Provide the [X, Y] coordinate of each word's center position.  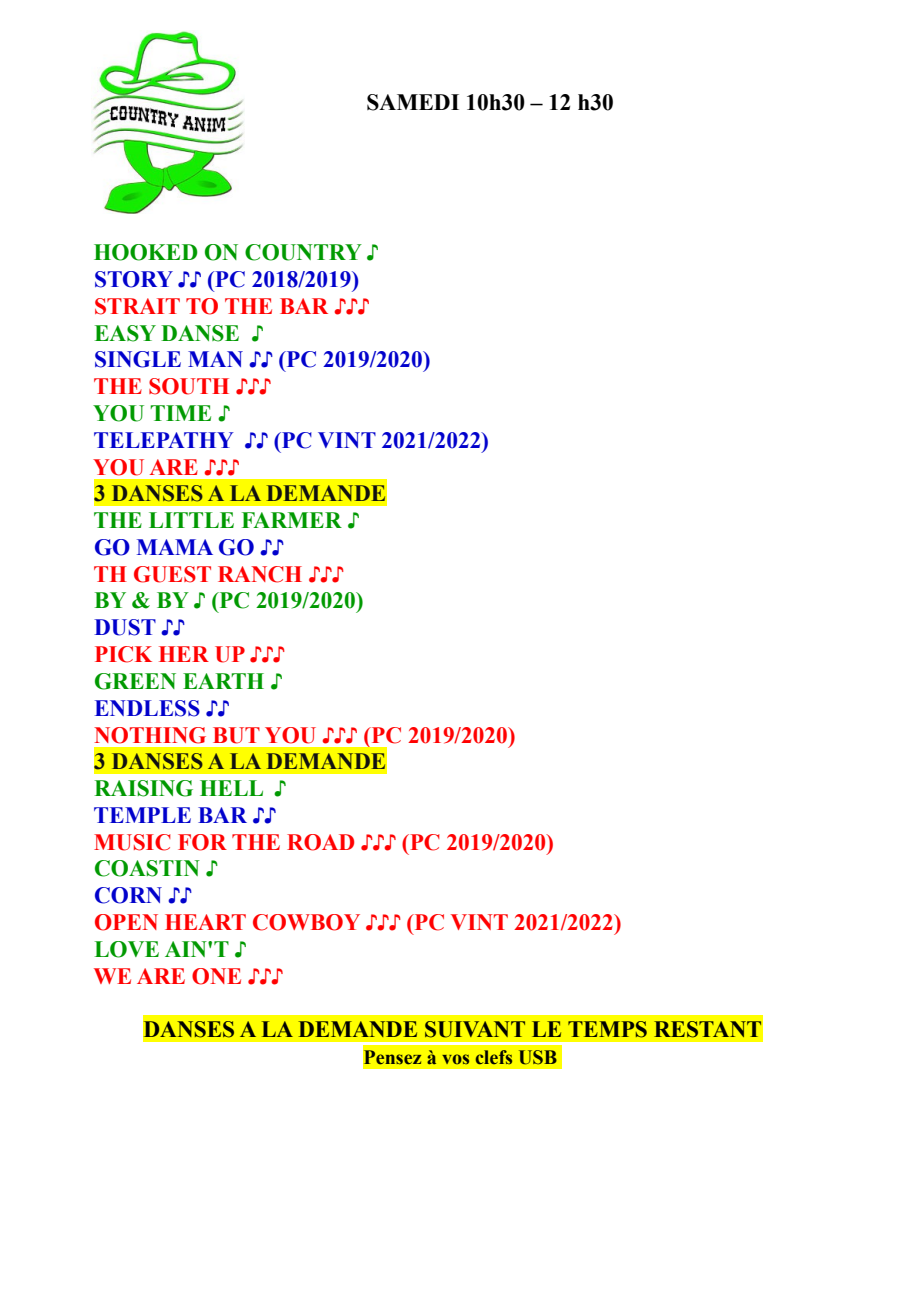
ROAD [320, 842]
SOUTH [189, 386]
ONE [216, 976]
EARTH [223, 681]
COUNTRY [303, 252]
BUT [236, 735]
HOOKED [146, 252]
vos [455, 1059]
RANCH [260, 574]
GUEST [172, 574]
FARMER [292, 520]
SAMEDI [413, 102]
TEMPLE [142, 815]
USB [538, 1057]
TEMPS [607, 1029]
